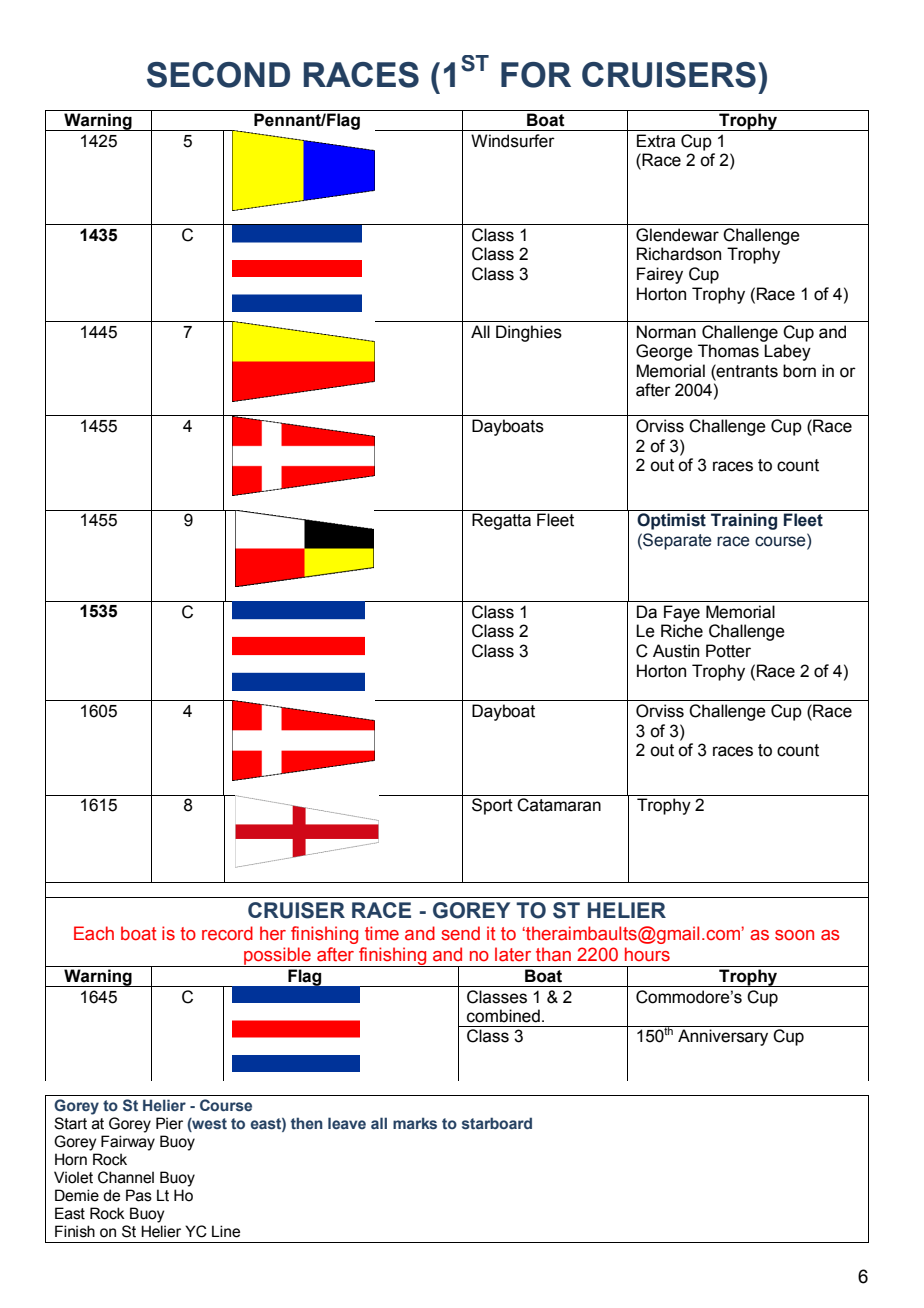 The width and height of the screenshot is (924, 1308). Describe the element at coordinates (656, 141) in the screenshot. I see `Extra` at that location.
